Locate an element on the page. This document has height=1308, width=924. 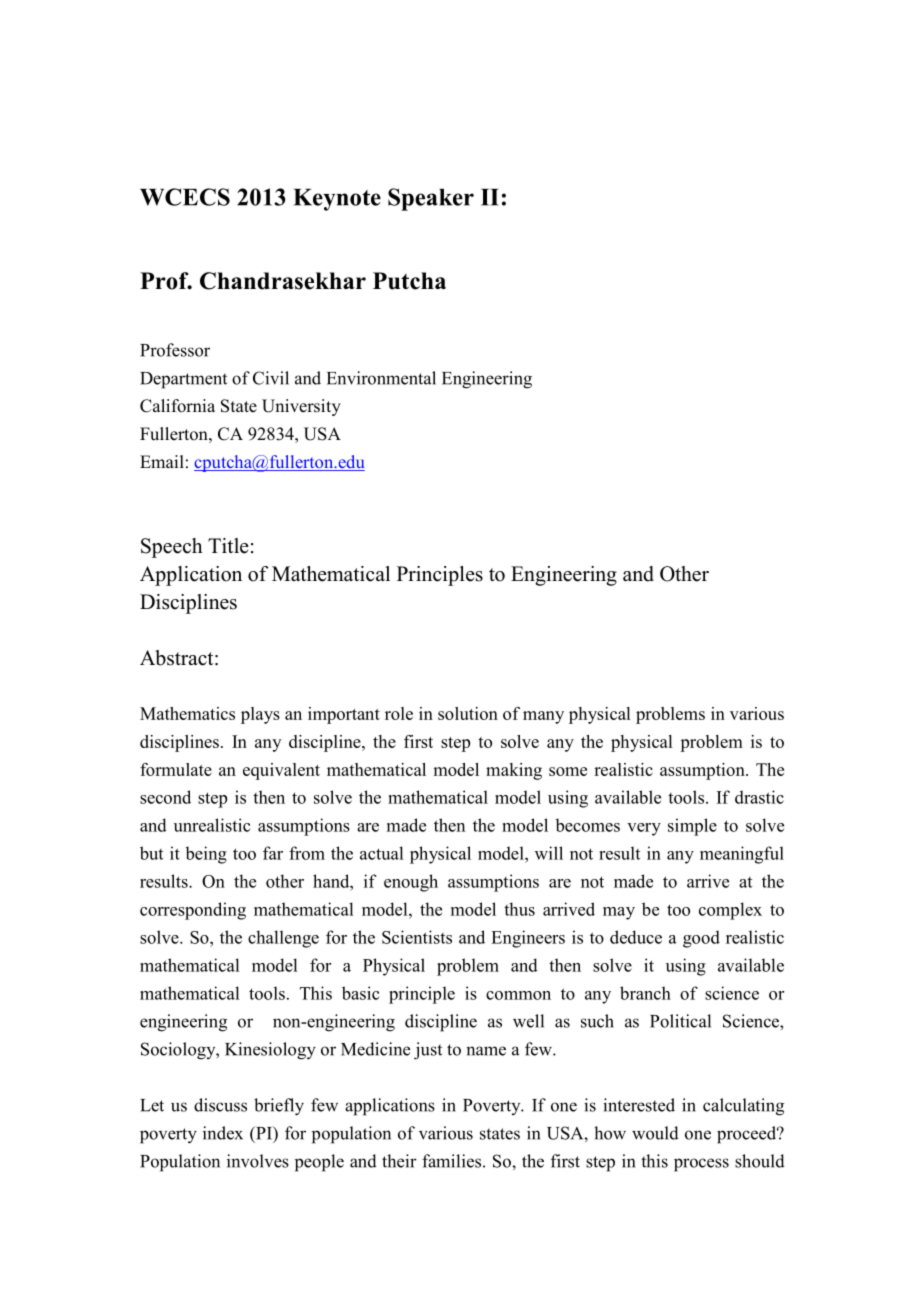
Speaker is located at coordinates (431, 199).
